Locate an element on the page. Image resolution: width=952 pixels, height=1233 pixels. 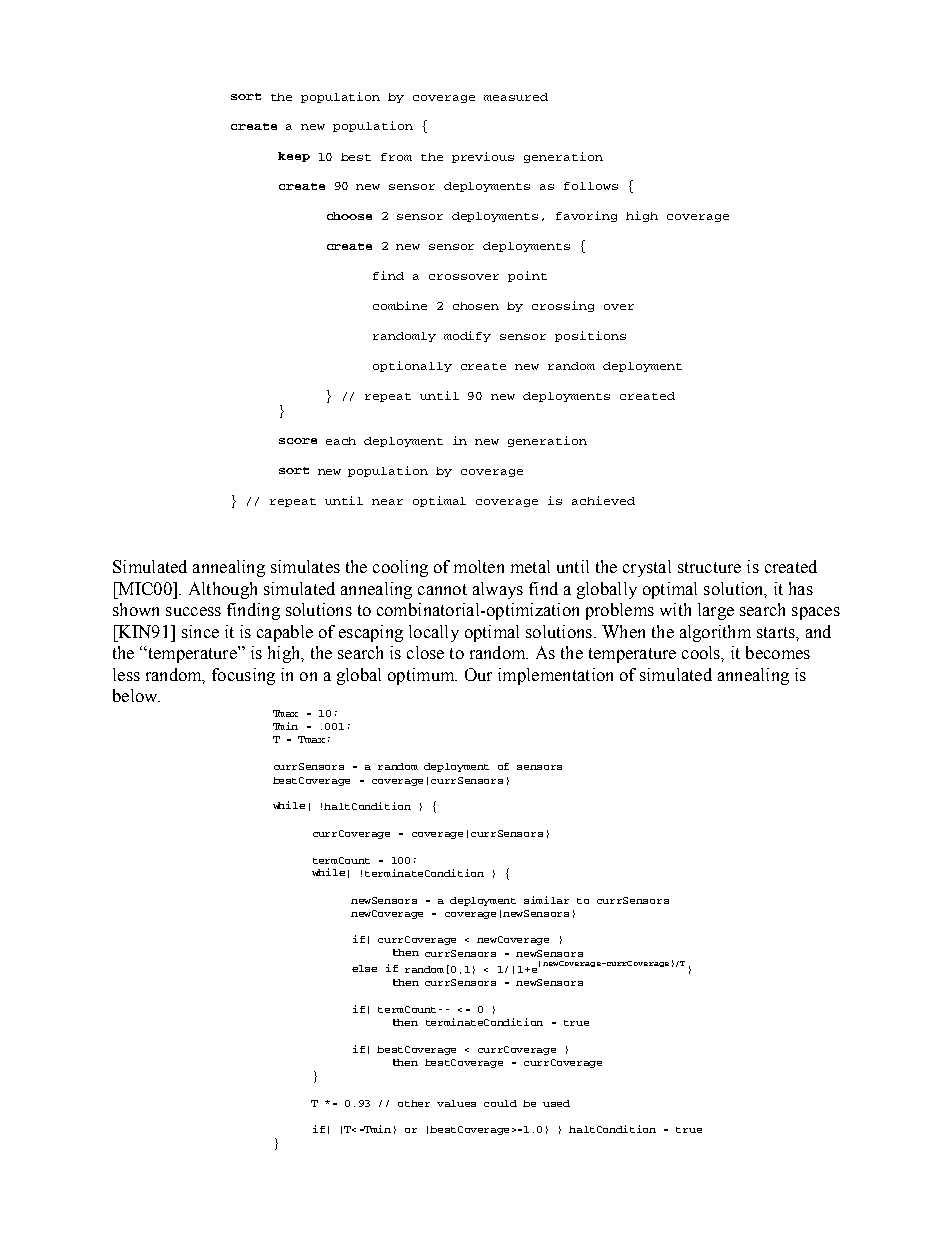
follows is located at coordinates (591, 186).
